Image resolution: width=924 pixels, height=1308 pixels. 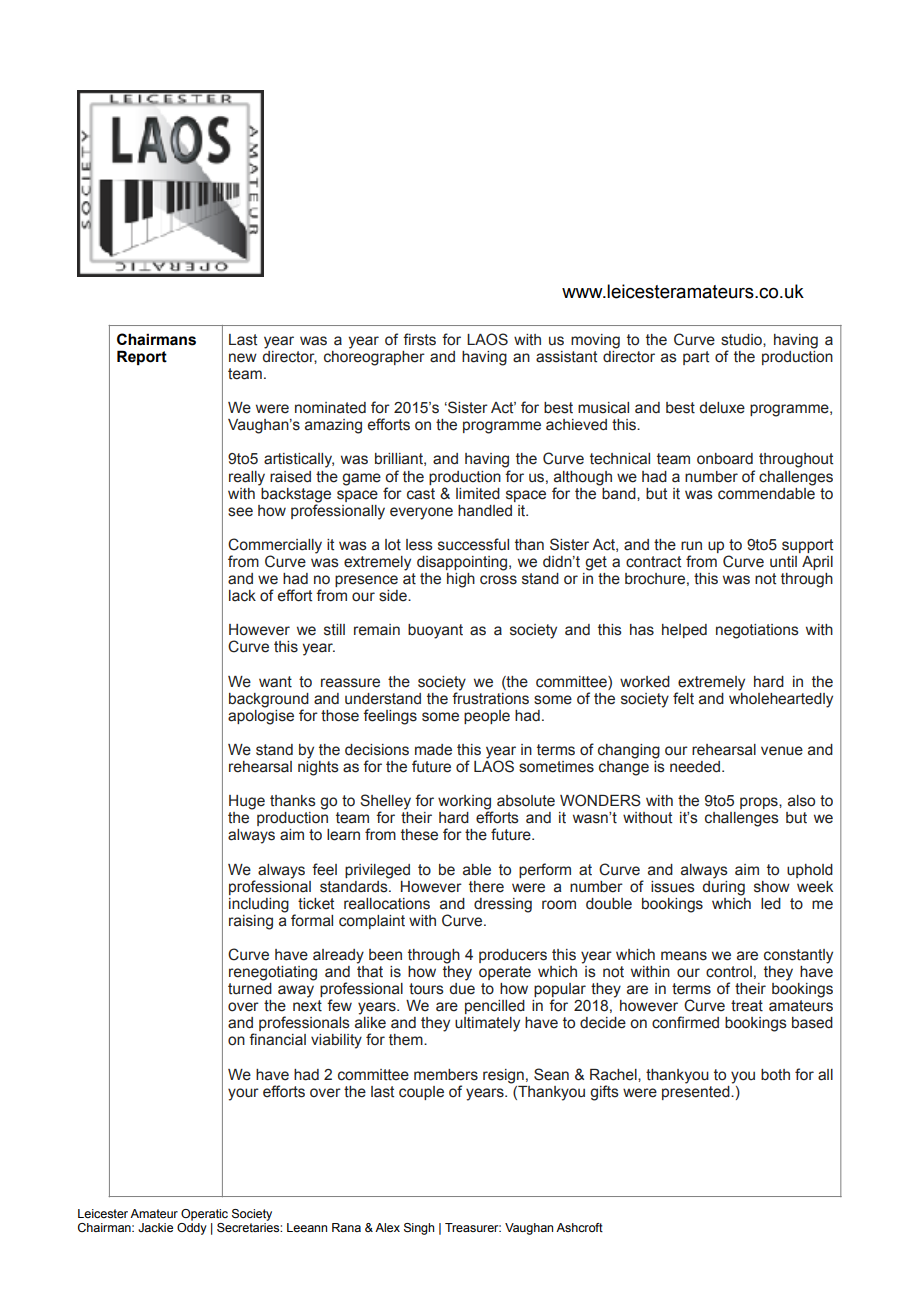 I want to click on Singh, so click(x=419, y=1229).
